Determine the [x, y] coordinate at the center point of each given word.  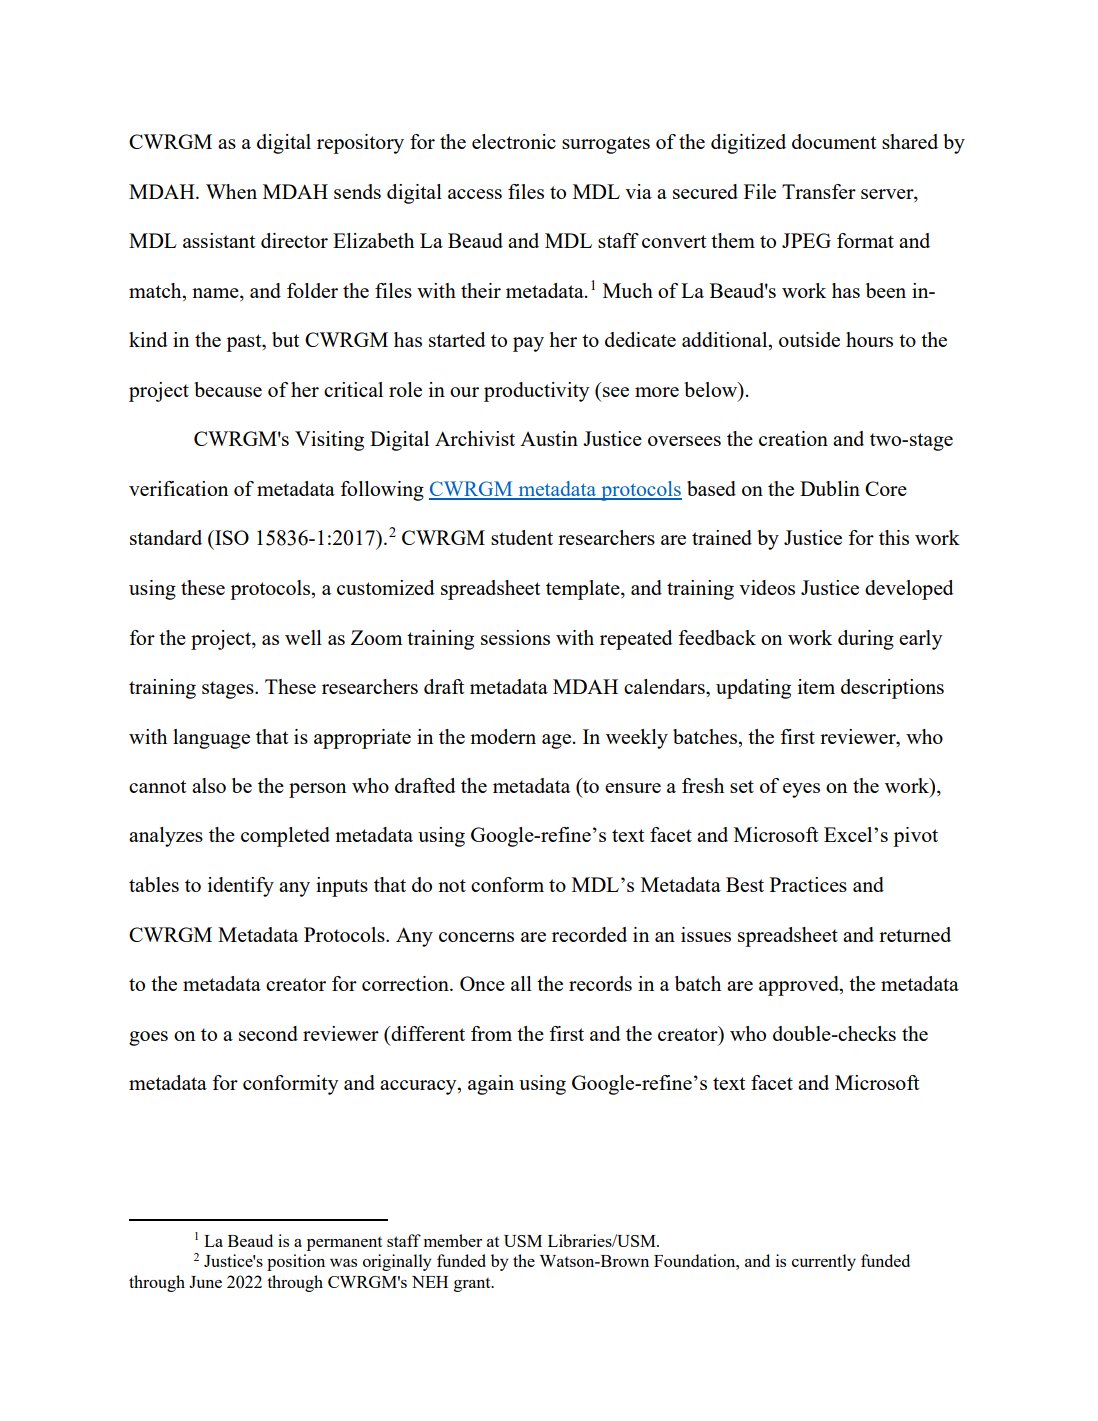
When [231, 191]
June [205, 1282]
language [211, 739]
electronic [514, 141]
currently [824, 1262]
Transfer [819, 191]
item [816, 686]
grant [473, 1285]
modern [503, 736]
